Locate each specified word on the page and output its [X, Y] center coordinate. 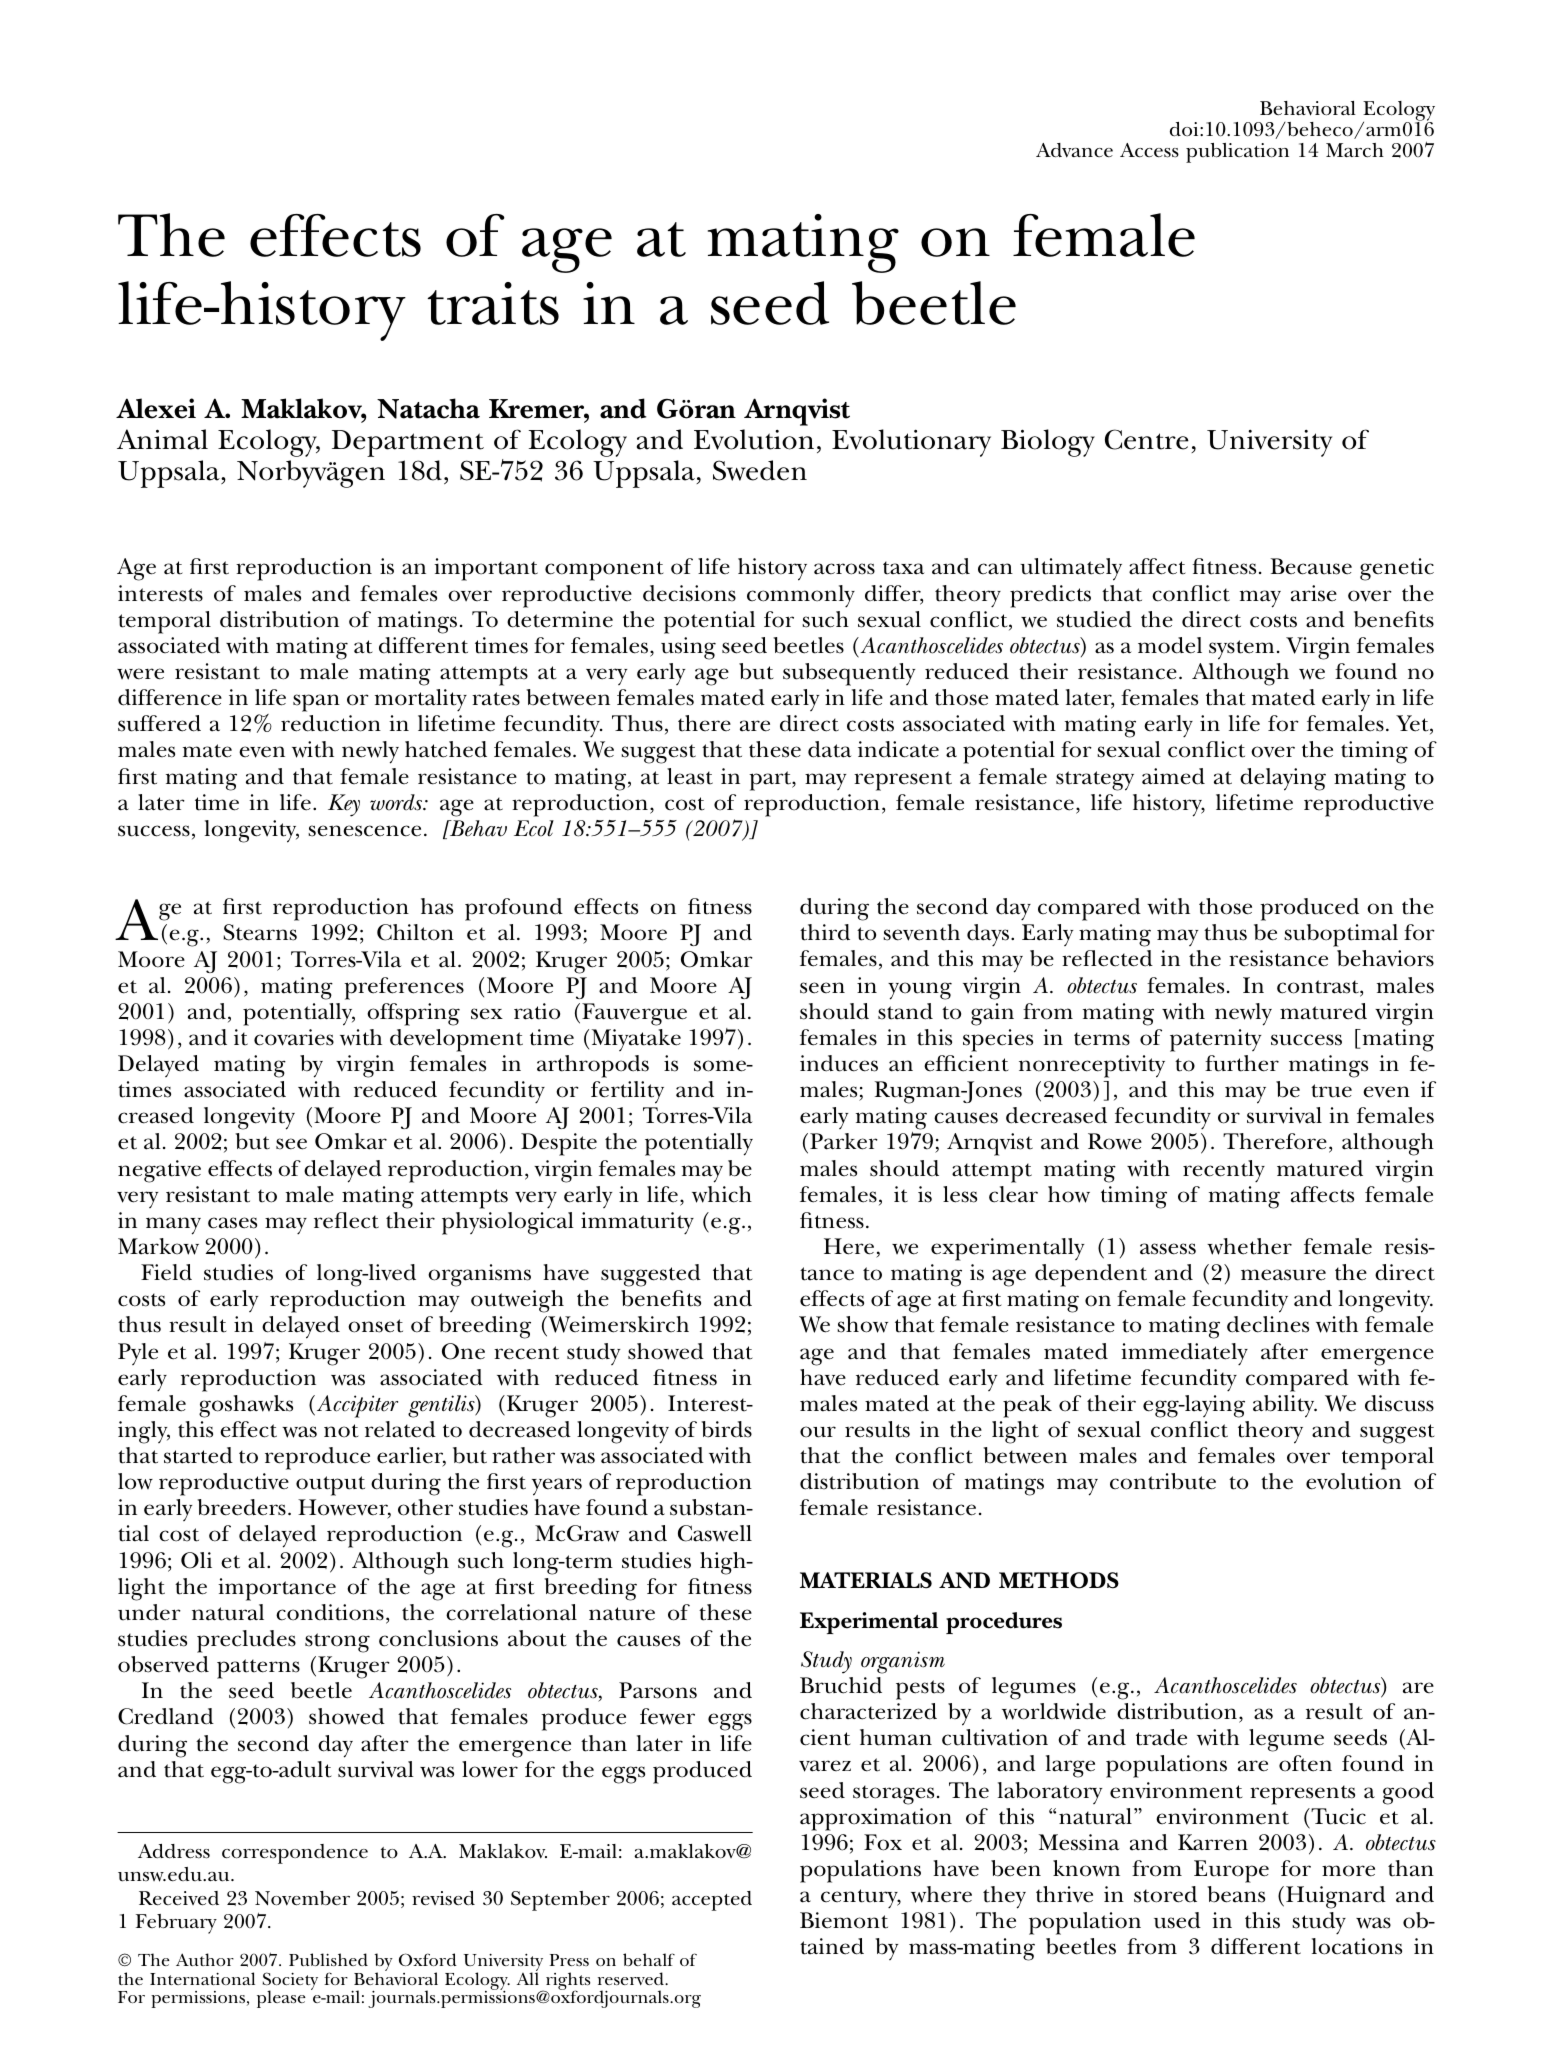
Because [1311, 566]
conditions [330, 1612]
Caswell [715, 1533]
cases [232, 1223]
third [825, 932]
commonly [801, 596]
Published [328, 1959]
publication [1237, 153]
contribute [1163, 1481]
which [722, 1194]
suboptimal [1341, 935]
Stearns [260, 932]
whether [1249, 1246]
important [486, 569]
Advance [1074, 150]
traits [493, 303]
